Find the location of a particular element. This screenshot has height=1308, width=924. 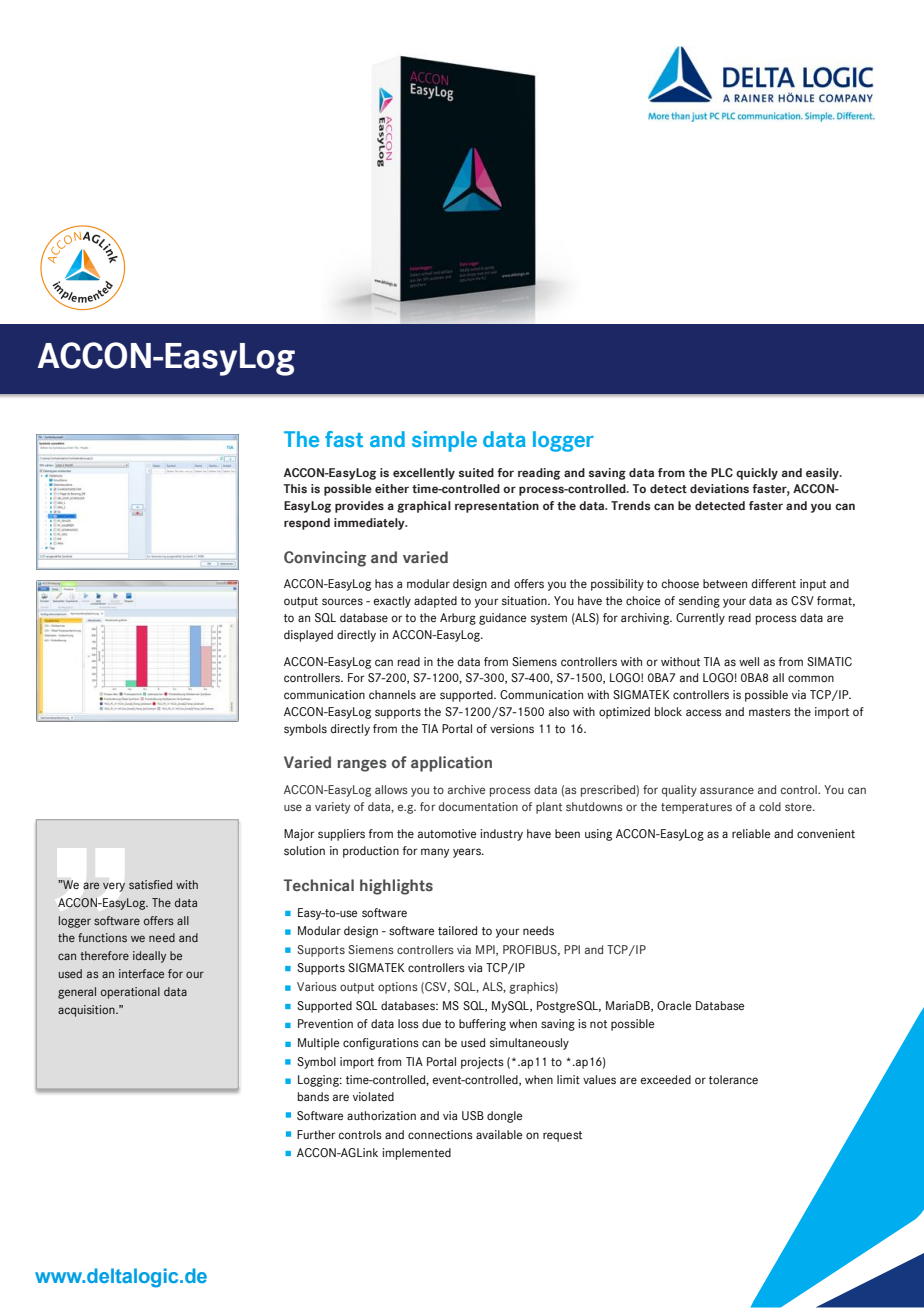

PLC is located at coordinates (722, 472).
